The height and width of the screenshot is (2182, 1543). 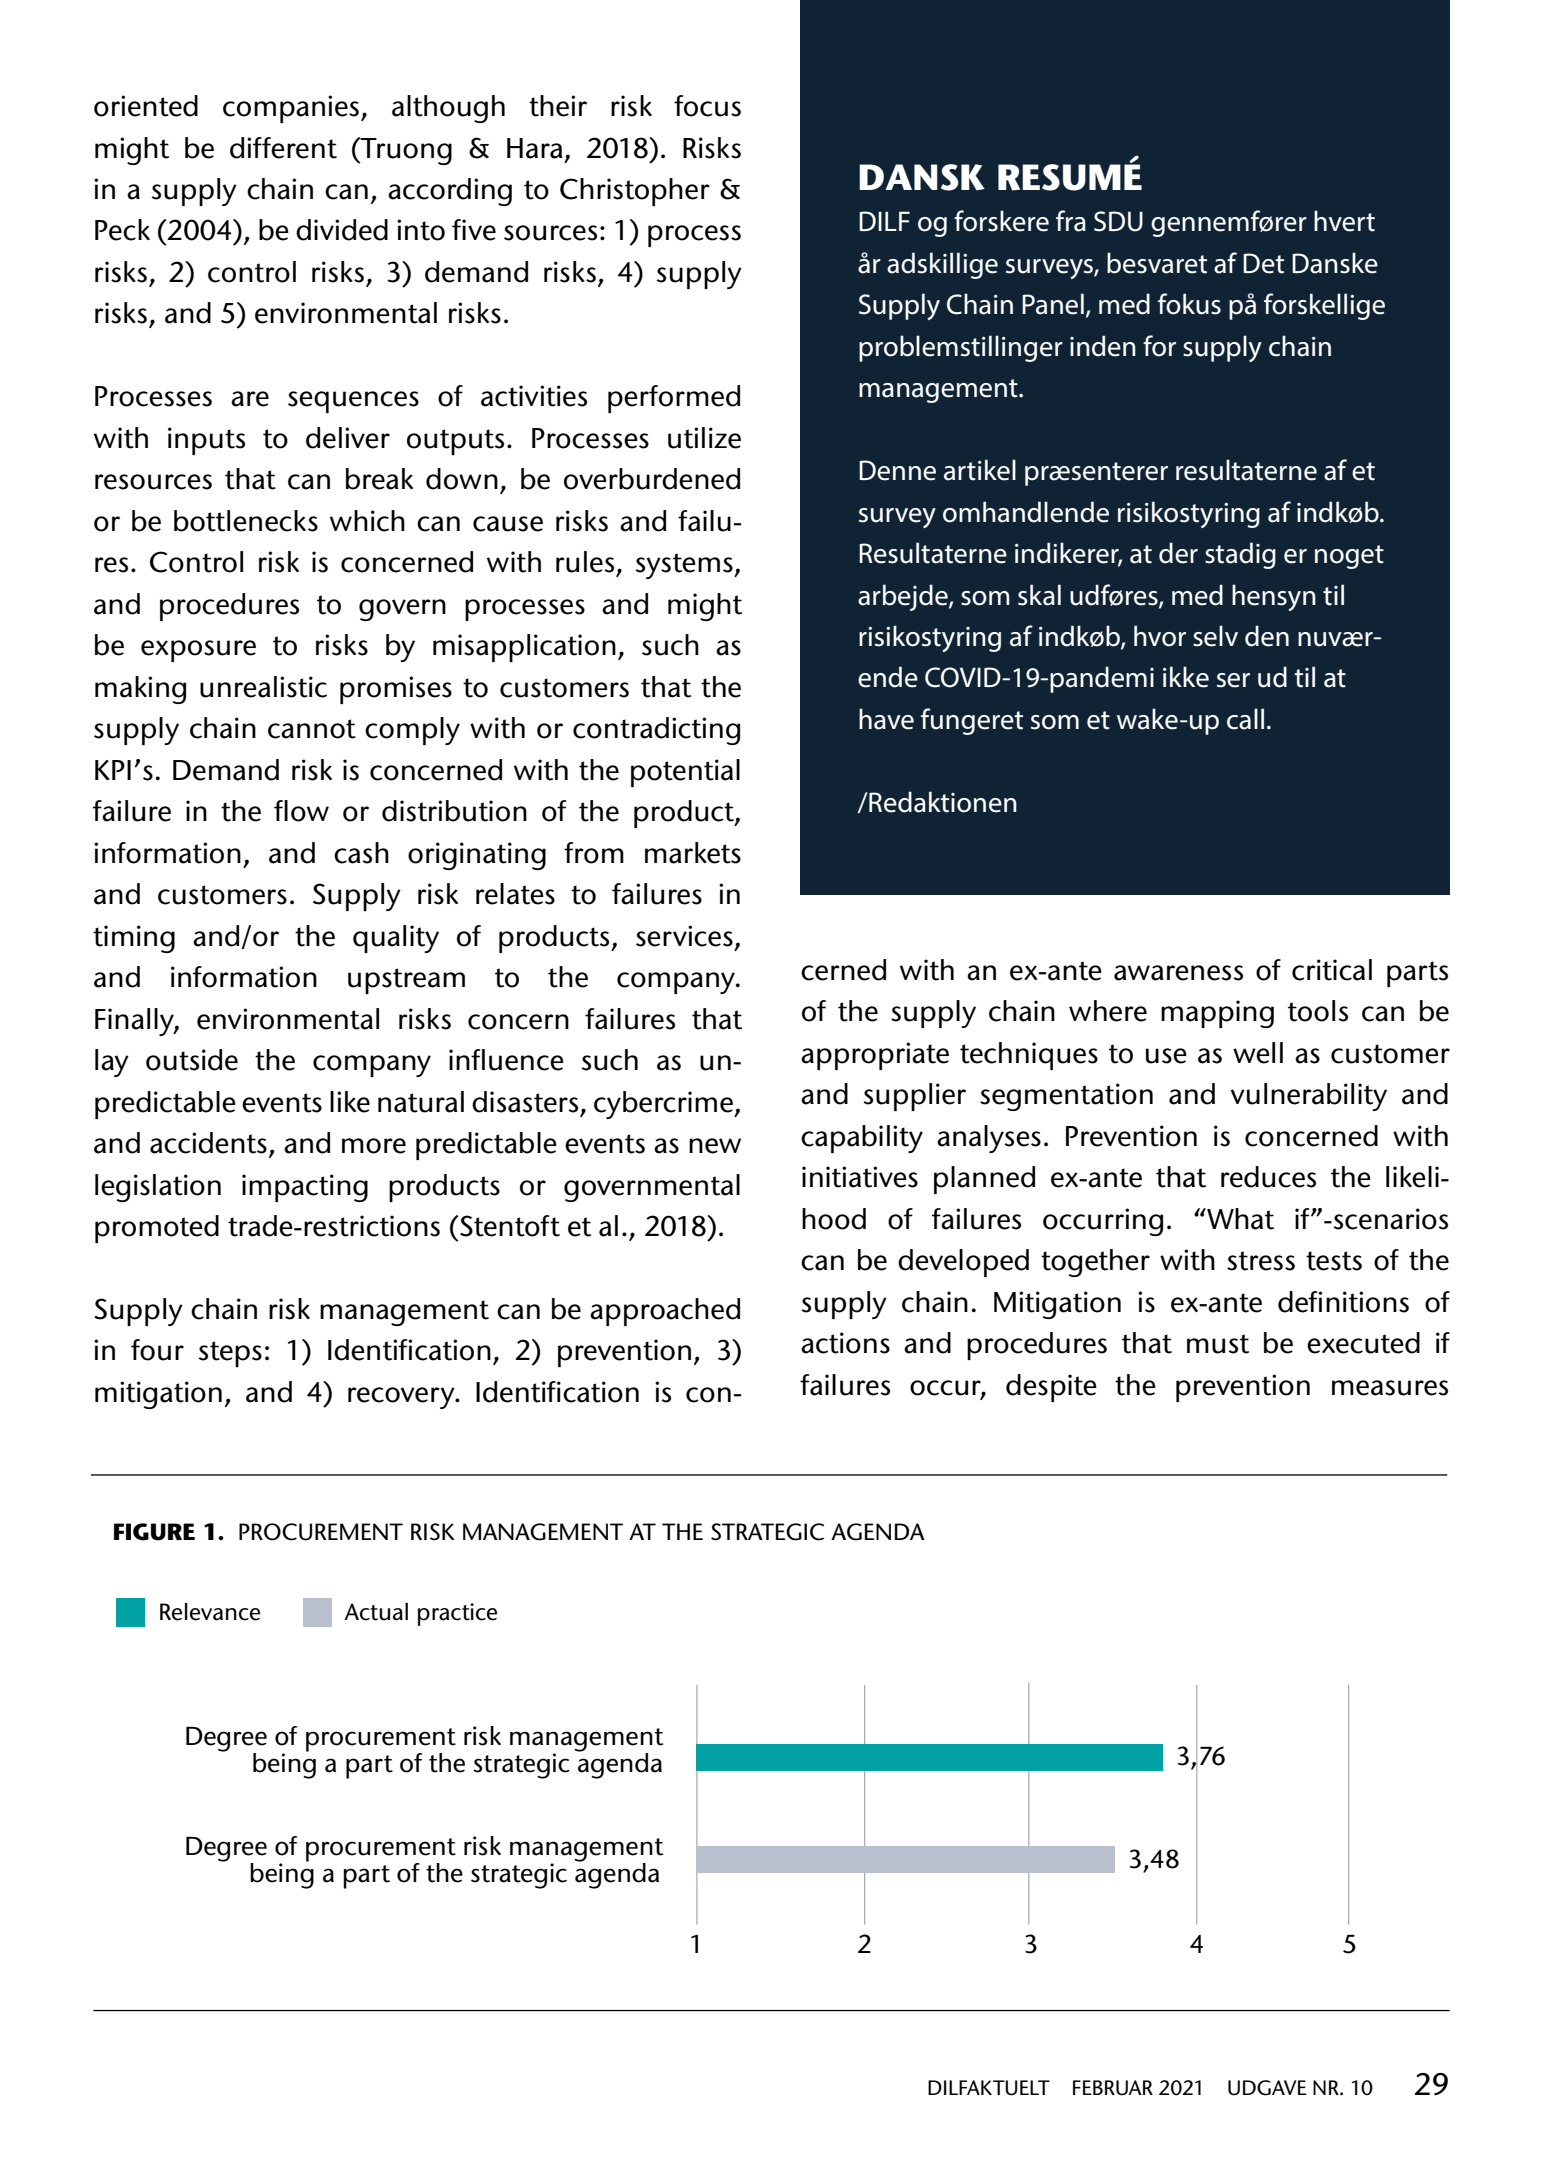 I want to click on measures, so click(x=1390, y=1388).
